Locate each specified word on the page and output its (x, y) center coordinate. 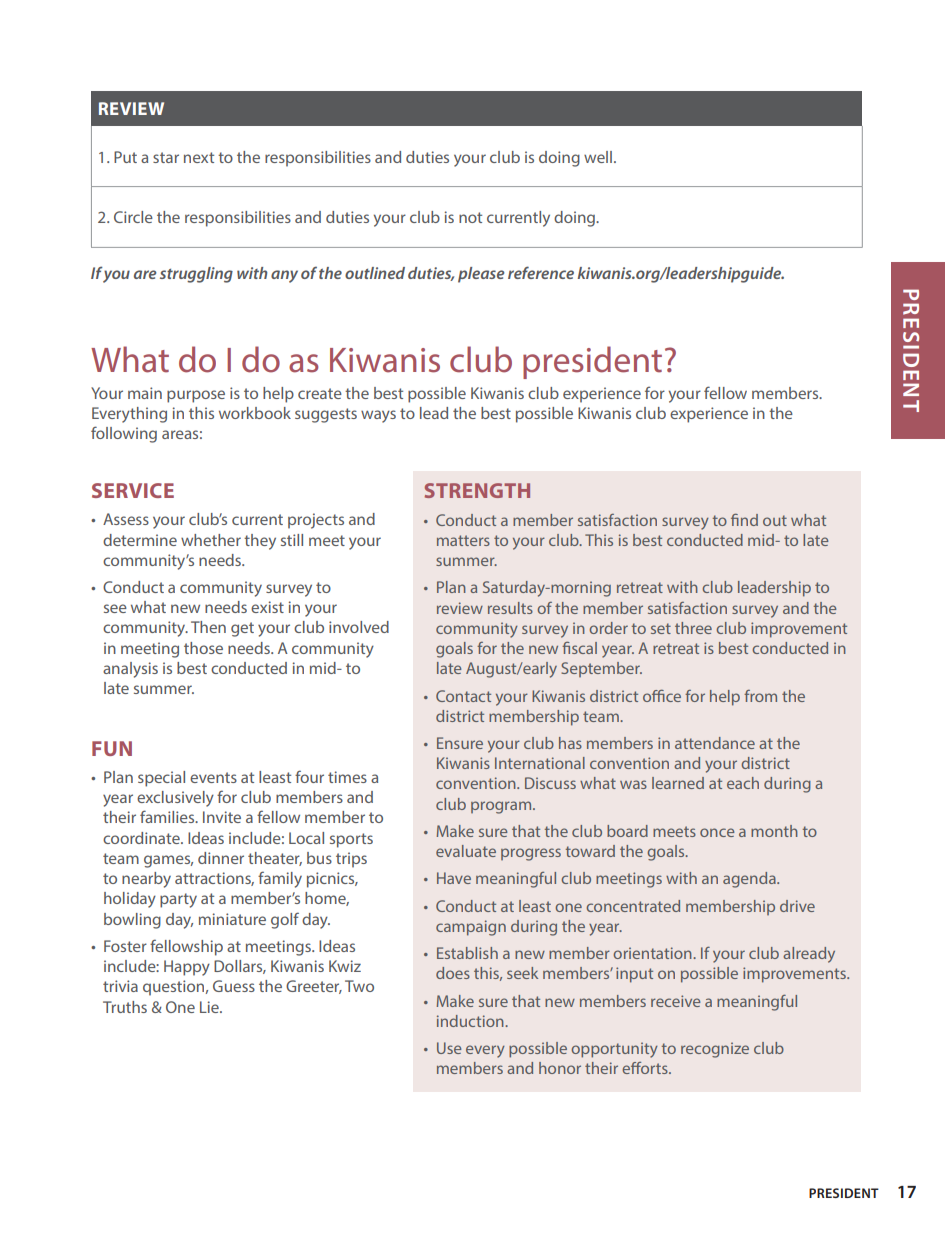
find (744, 520)
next (199, 157)
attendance (715, 743)
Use (449, 1048)
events (213, 777)
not (470, 217)
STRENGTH (477, 490)
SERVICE (133, 490)
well (599, 157)
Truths (125, 1007)
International (540, 763)
